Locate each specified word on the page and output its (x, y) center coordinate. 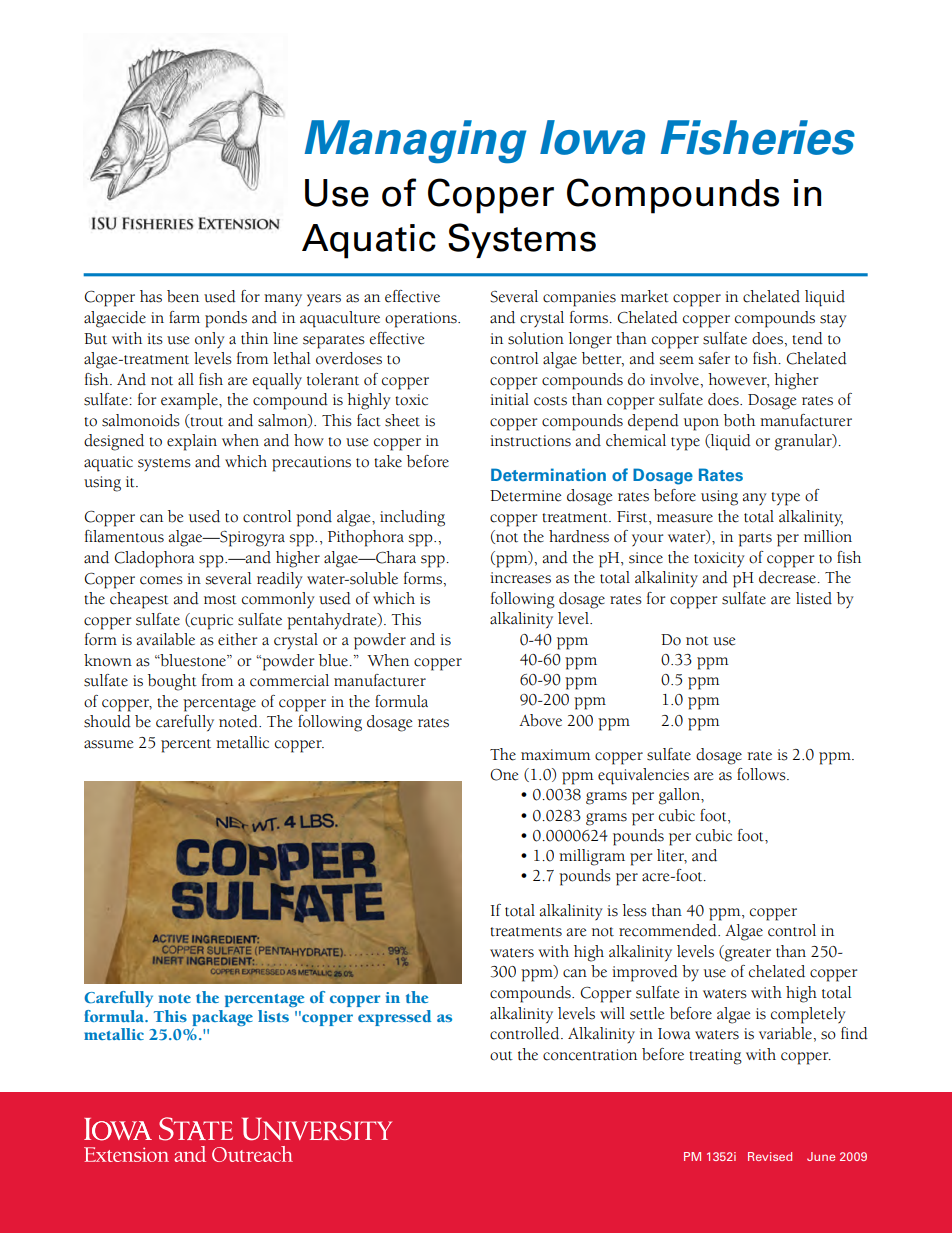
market (645, 296)
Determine (526, 496)
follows (762, 774)
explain (192, 442)
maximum (555, 755)
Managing (415, 142)
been (183, 296)
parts (755, 540)
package (222, 1018)
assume (109, 744)
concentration (590, 1055)
